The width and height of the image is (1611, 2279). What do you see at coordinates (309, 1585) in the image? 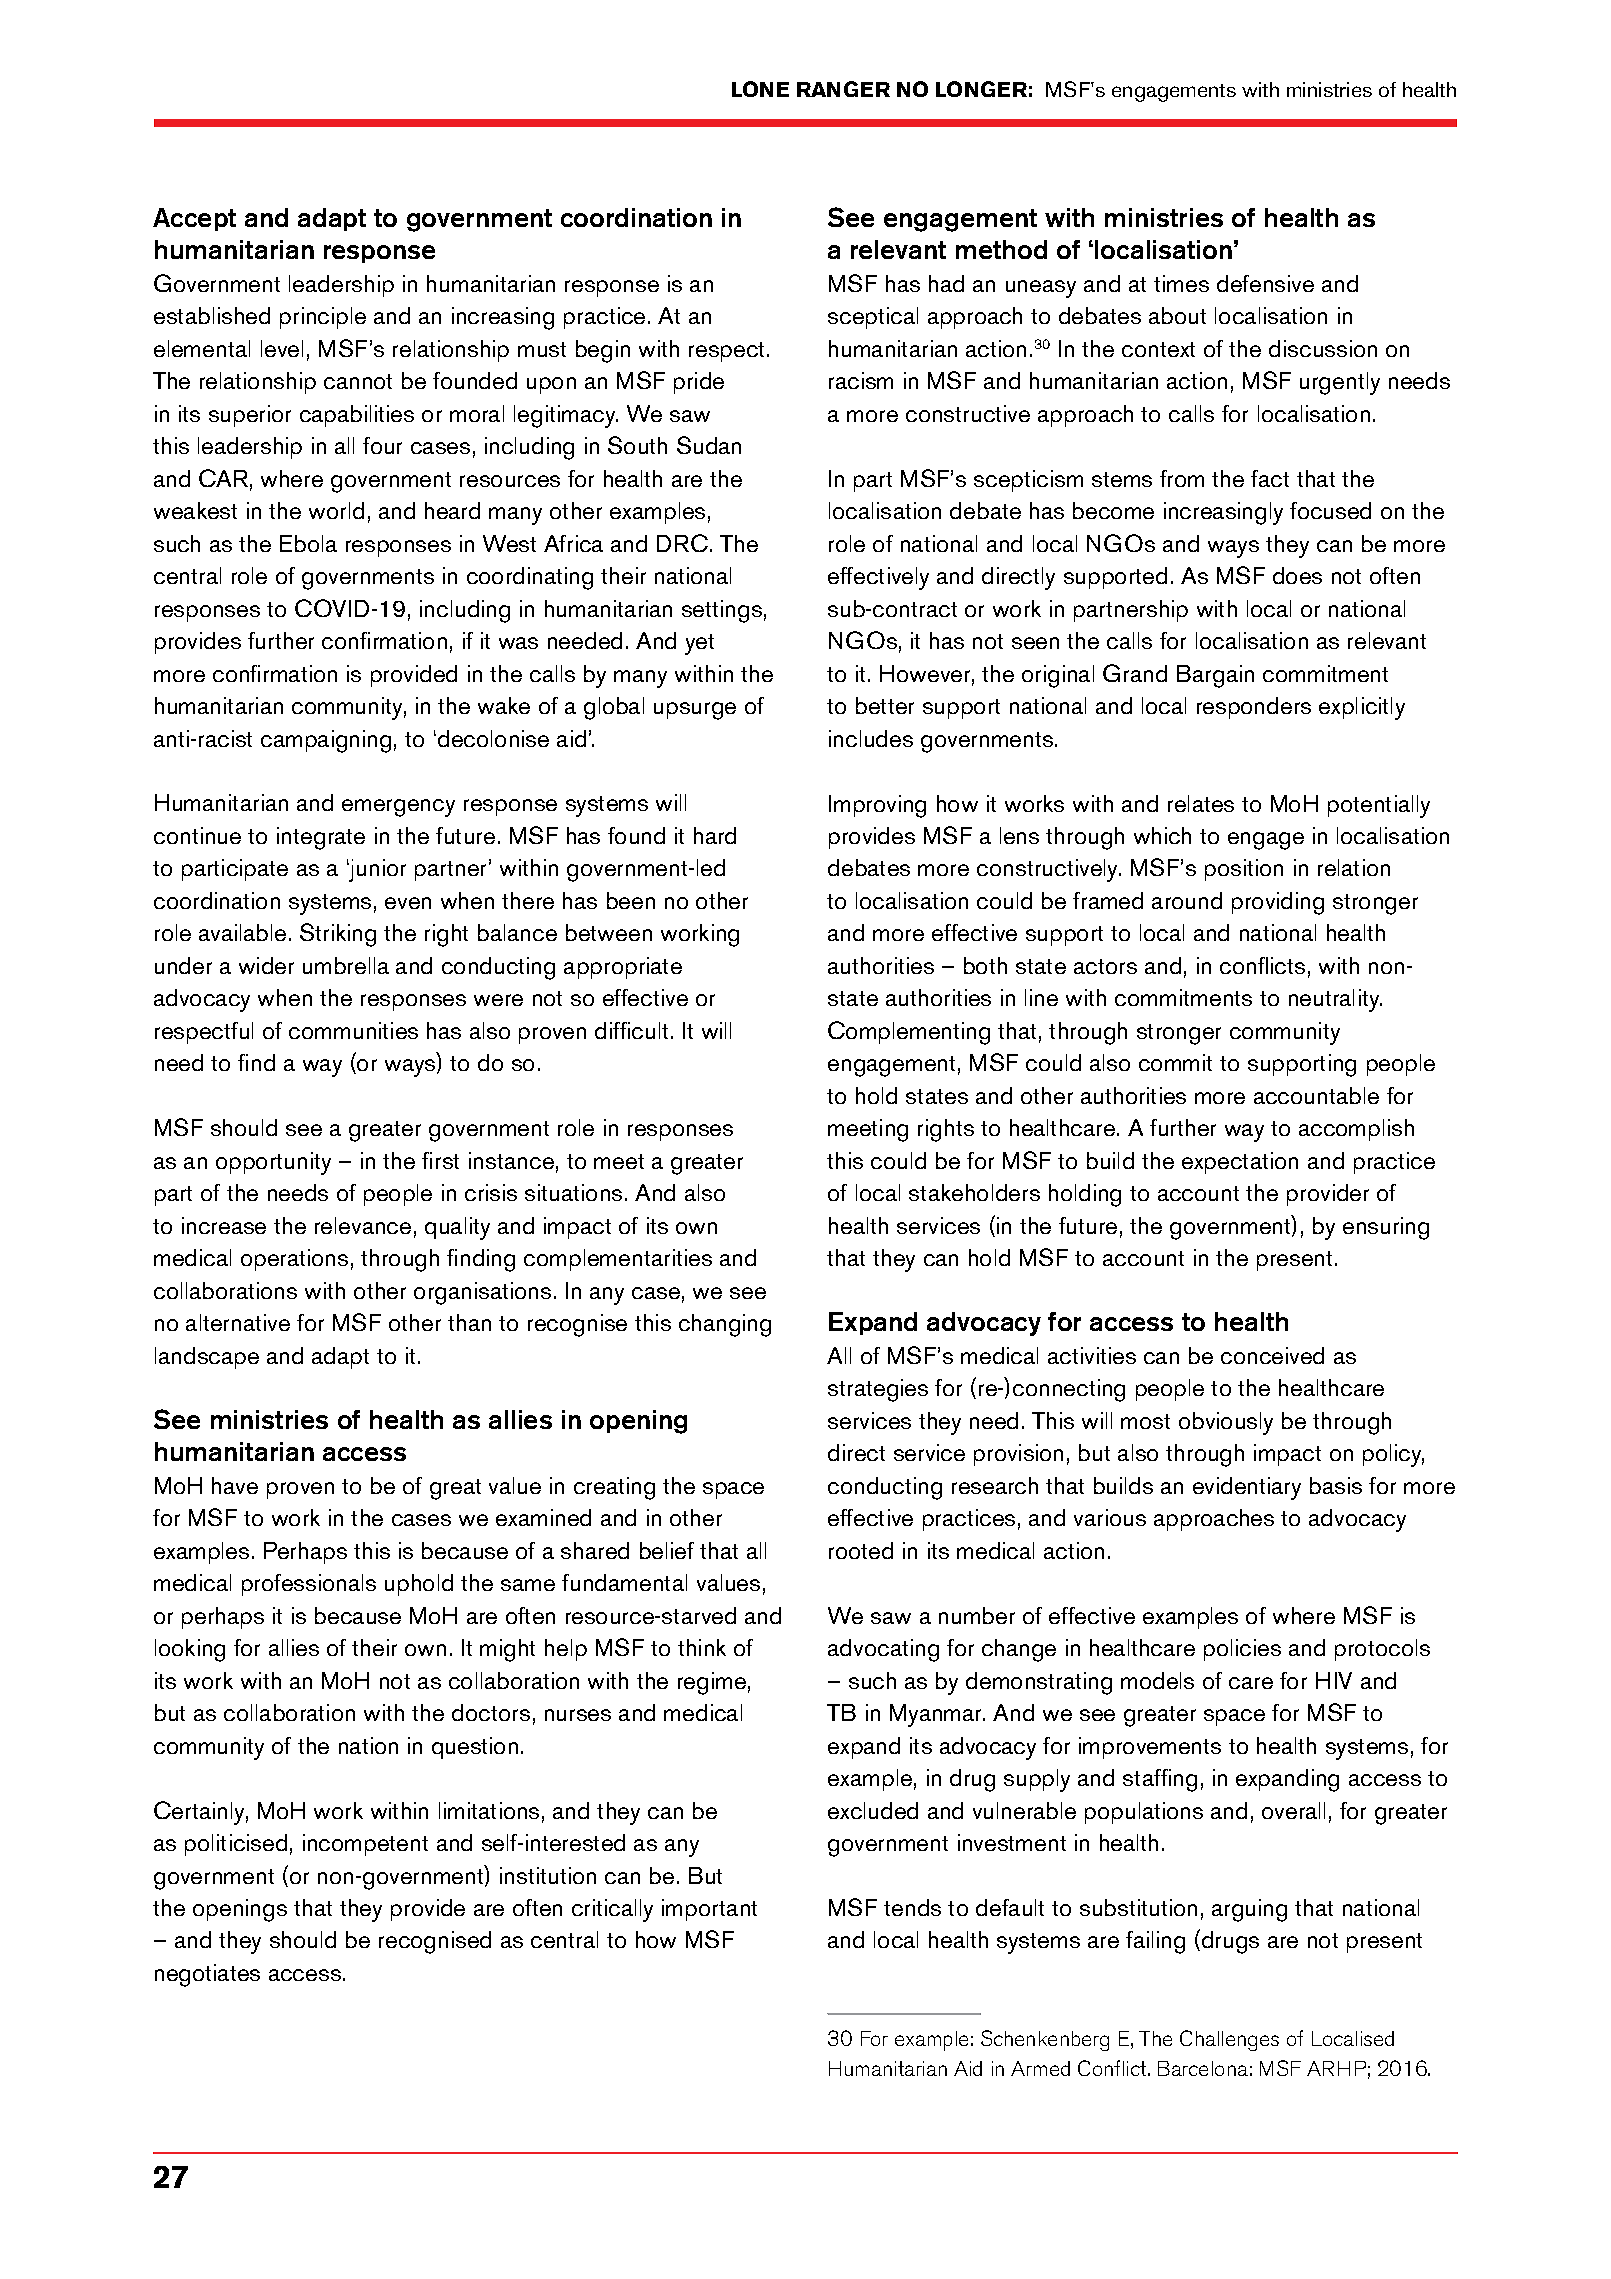
I see `professionals` at bounding box center [309, 1585].
